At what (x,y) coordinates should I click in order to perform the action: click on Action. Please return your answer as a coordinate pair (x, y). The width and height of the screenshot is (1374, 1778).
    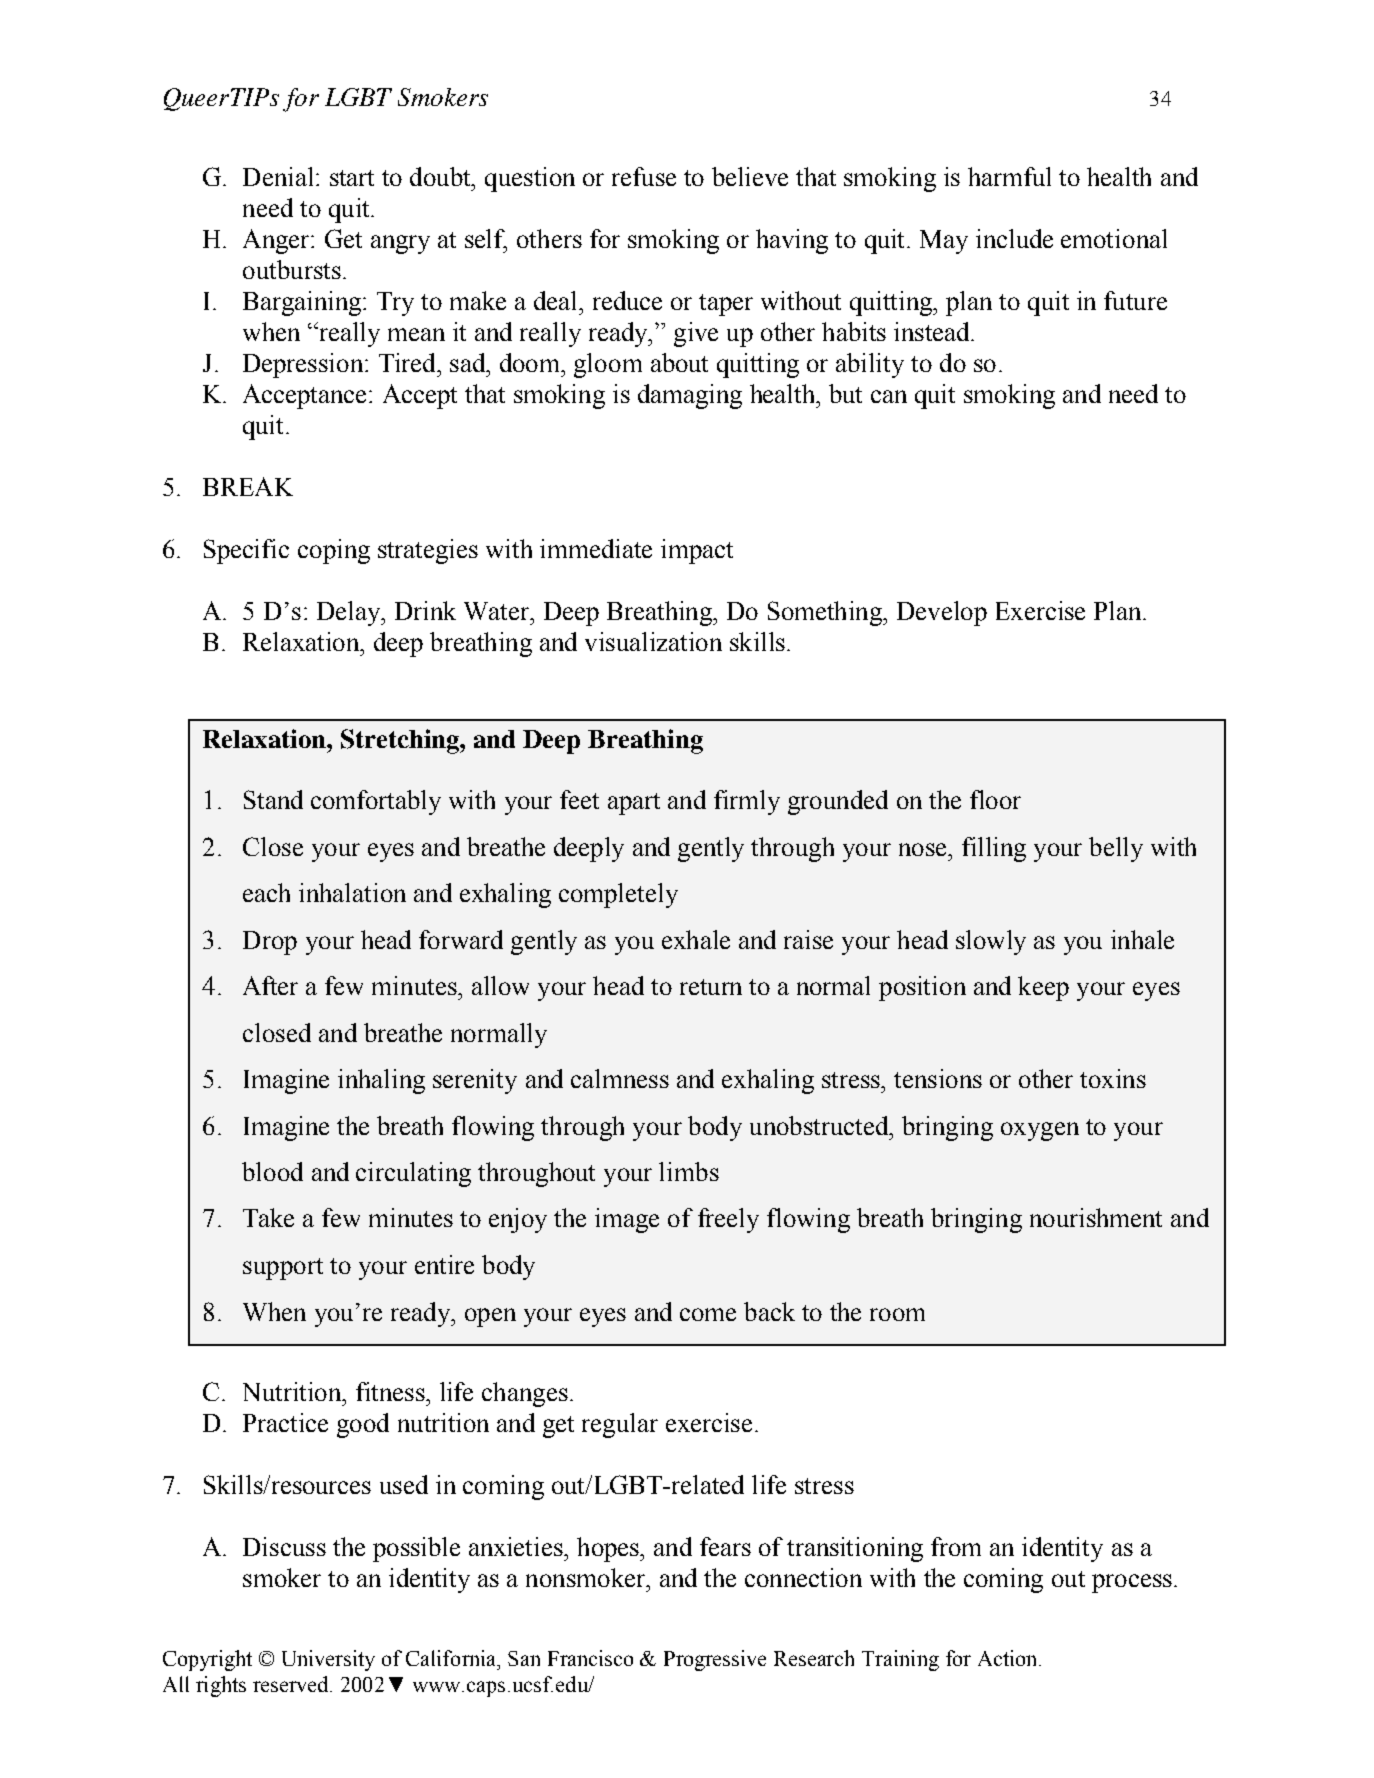
    Looking at the image, I should click on (1009, 1658).
